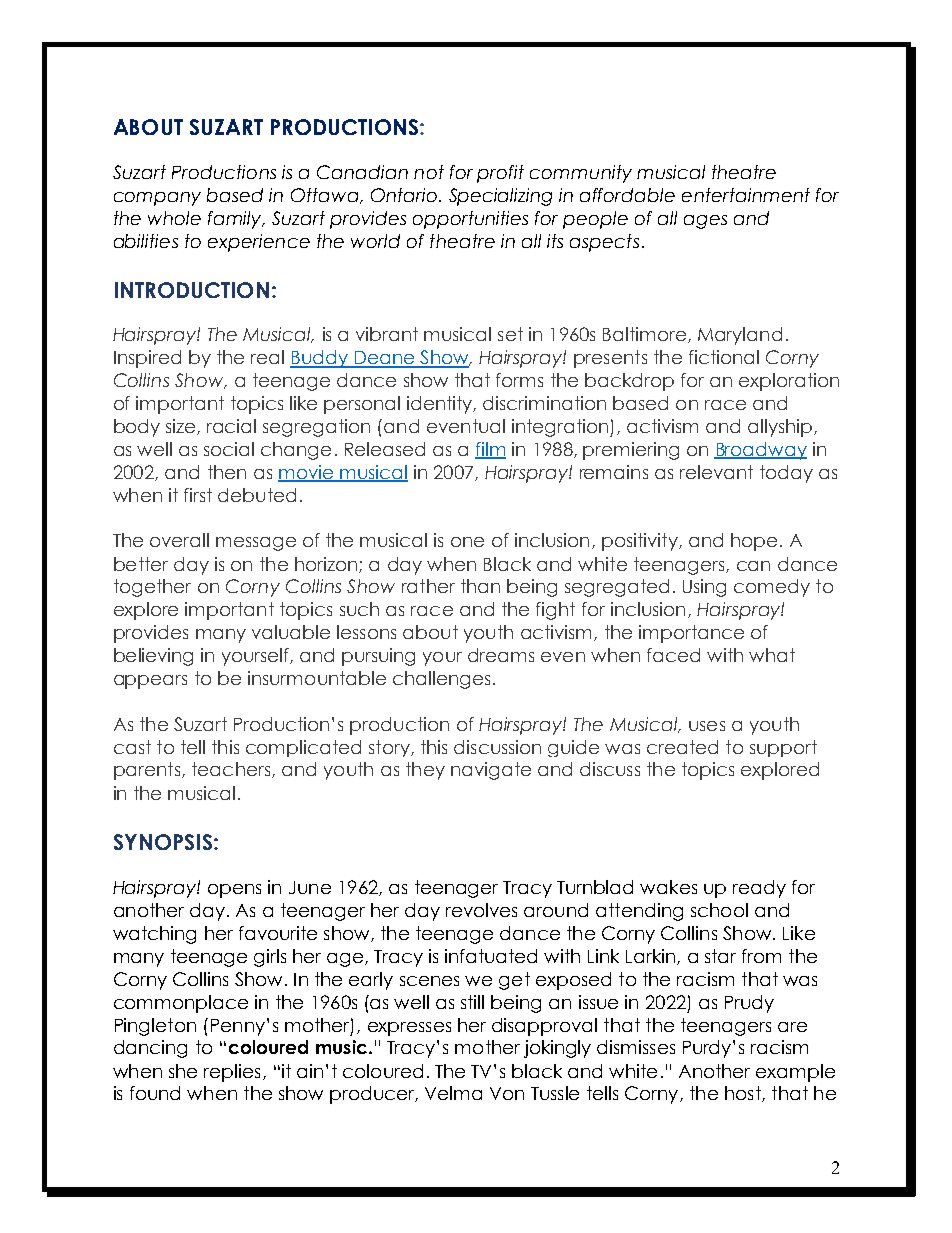  Describe the element at coordinates (682, 747) in the document. I see `created` at that location.
